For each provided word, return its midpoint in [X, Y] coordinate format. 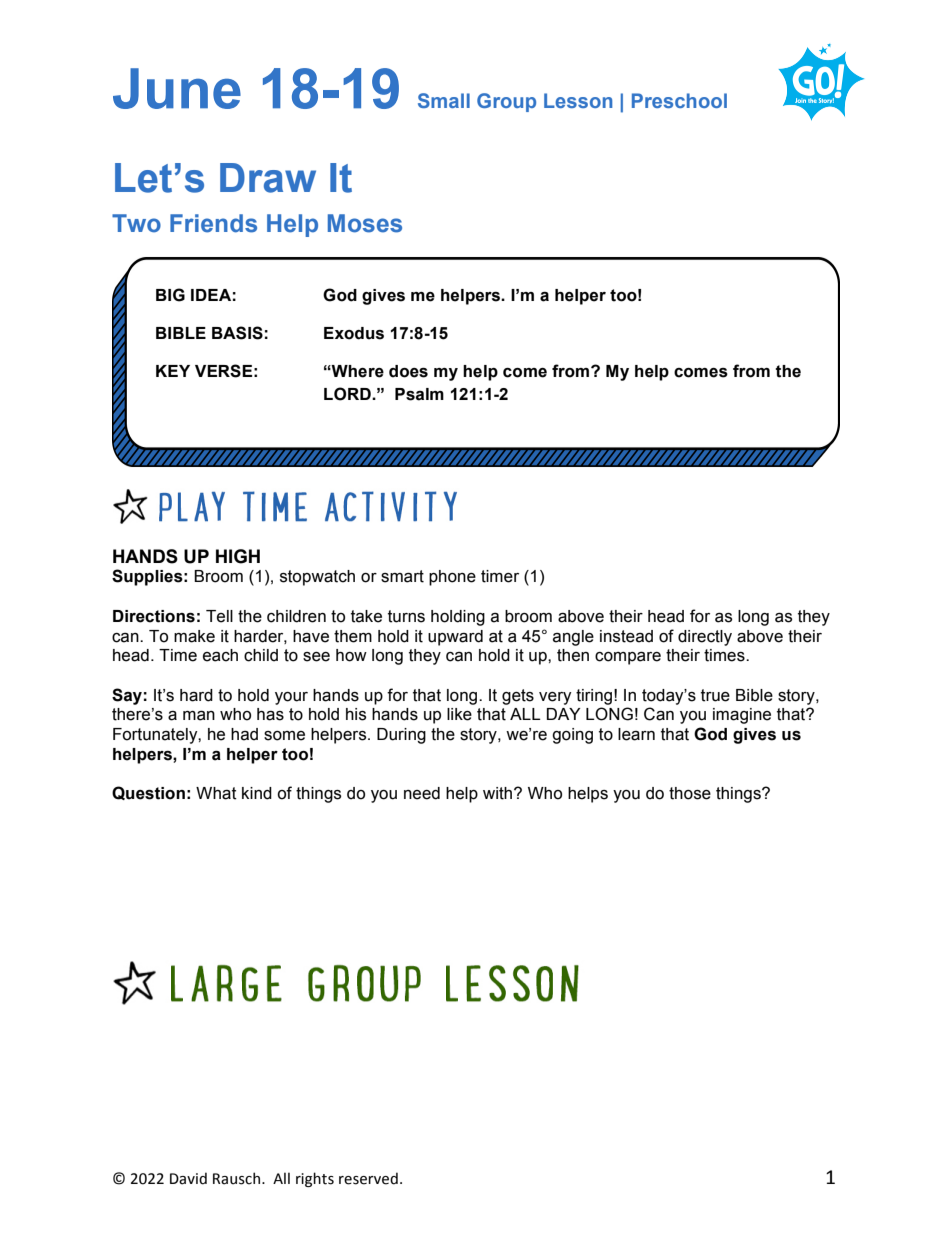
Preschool [679, 100]
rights [315, 1179]
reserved [368, 1178]
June [177, 88]
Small [444, 100]
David [188, 1178]
